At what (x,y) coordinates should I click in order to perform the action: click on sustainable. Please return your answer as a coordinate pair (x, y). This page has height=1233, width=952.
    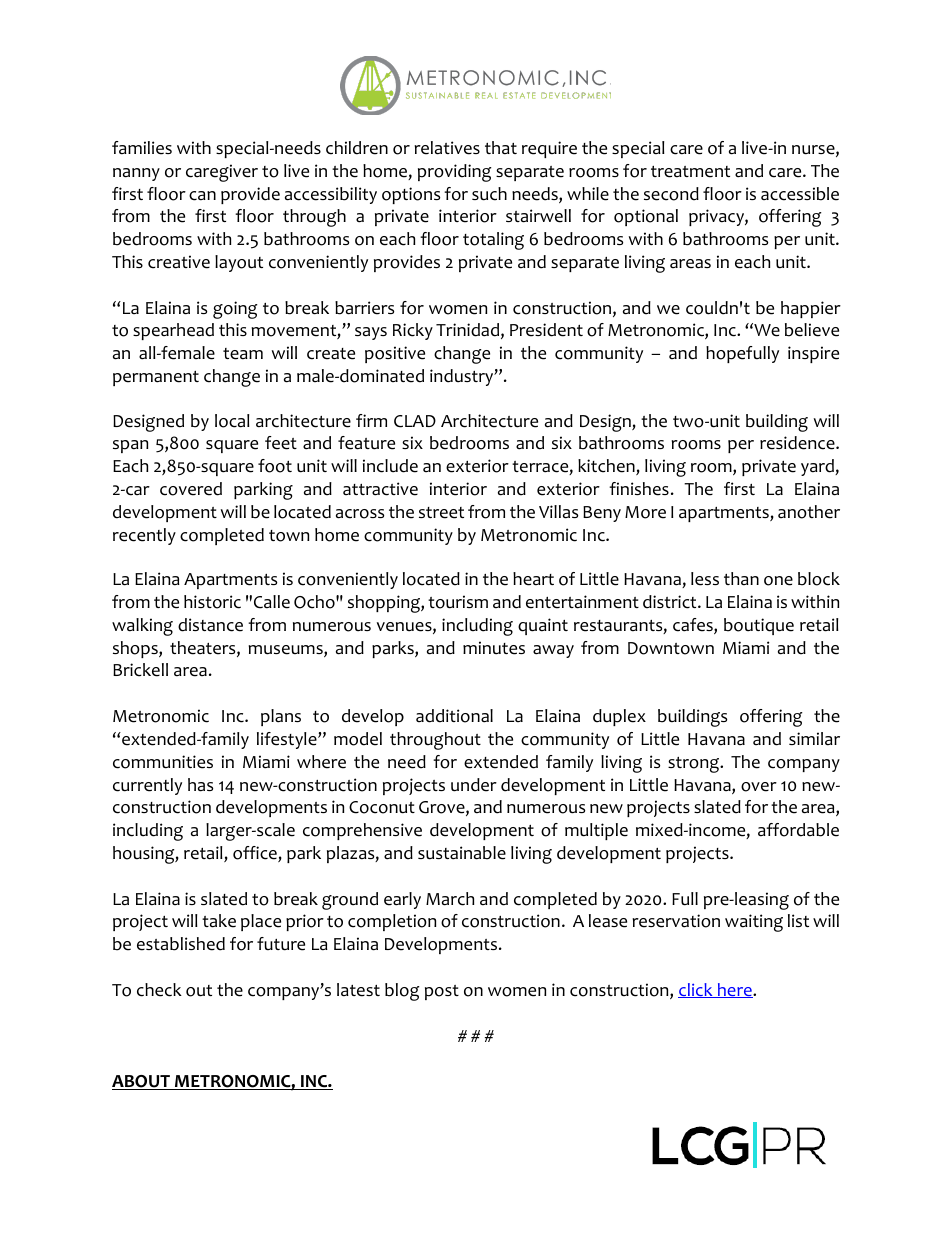
    Looking at the image, I should click on (462, 853).
